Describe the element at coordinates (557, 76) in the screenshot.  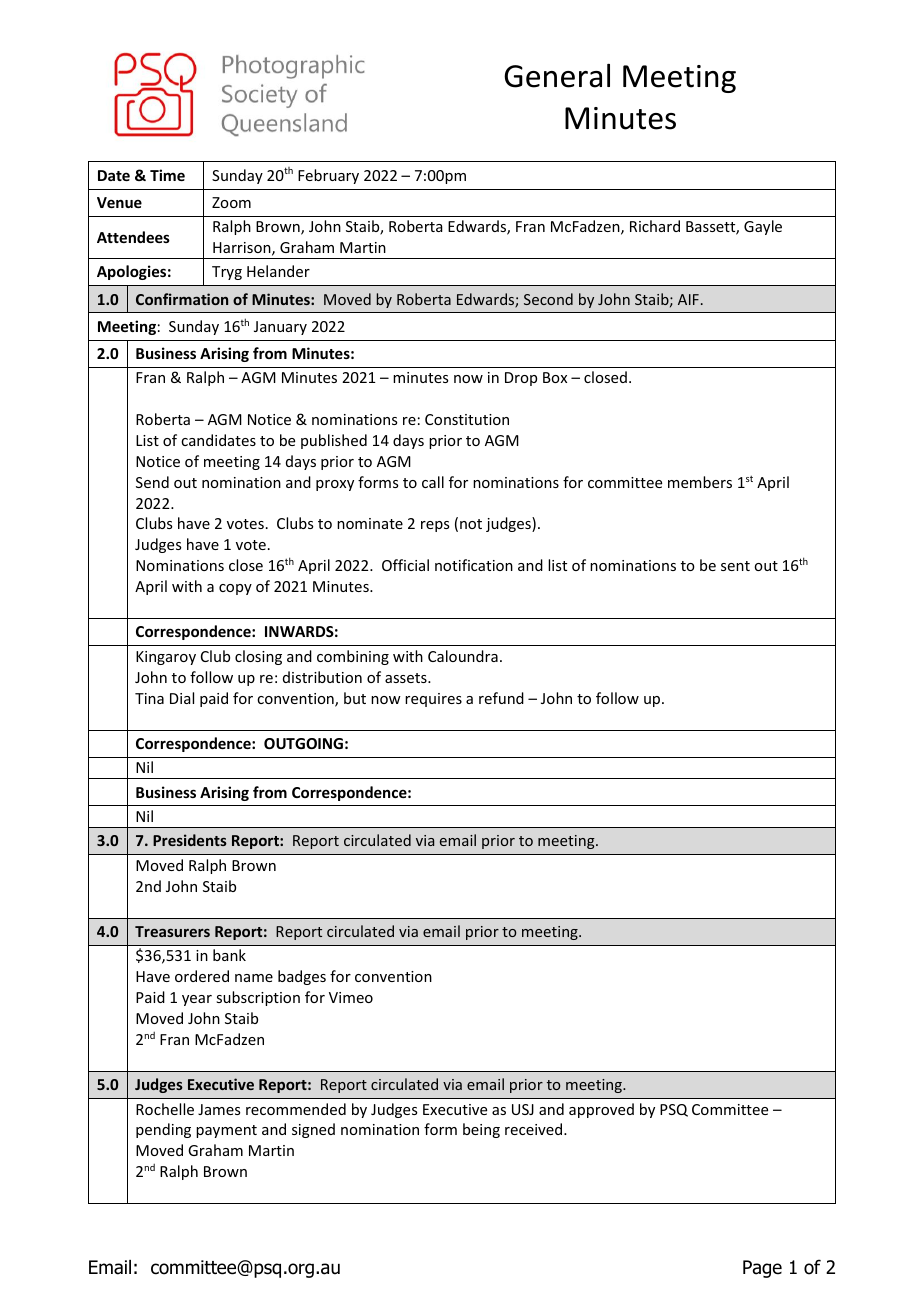
I see `General` at that location.
